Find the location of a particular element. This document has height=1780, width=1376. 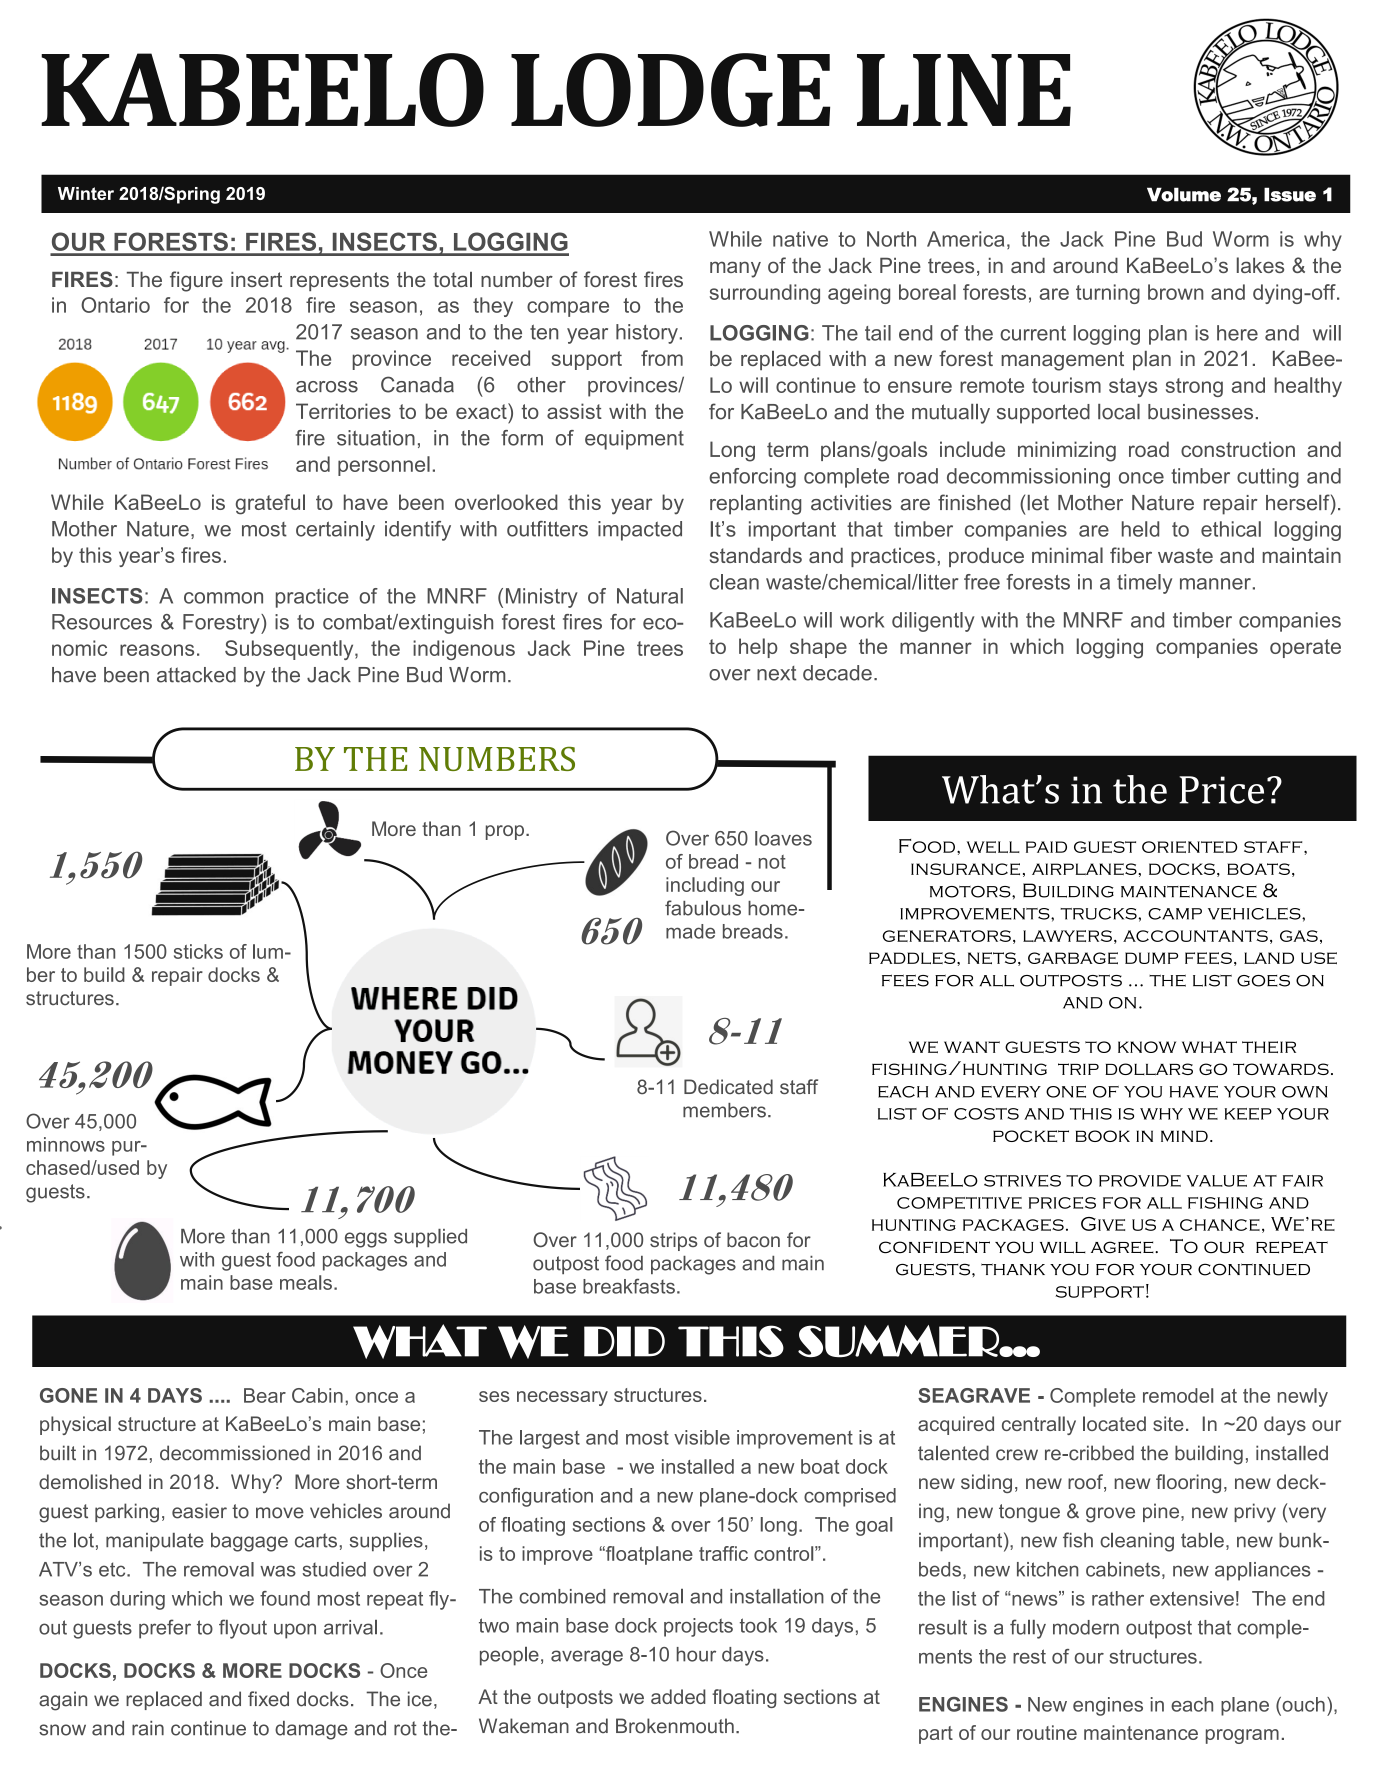

breakfasts is located at coordinates (629, 1286).
